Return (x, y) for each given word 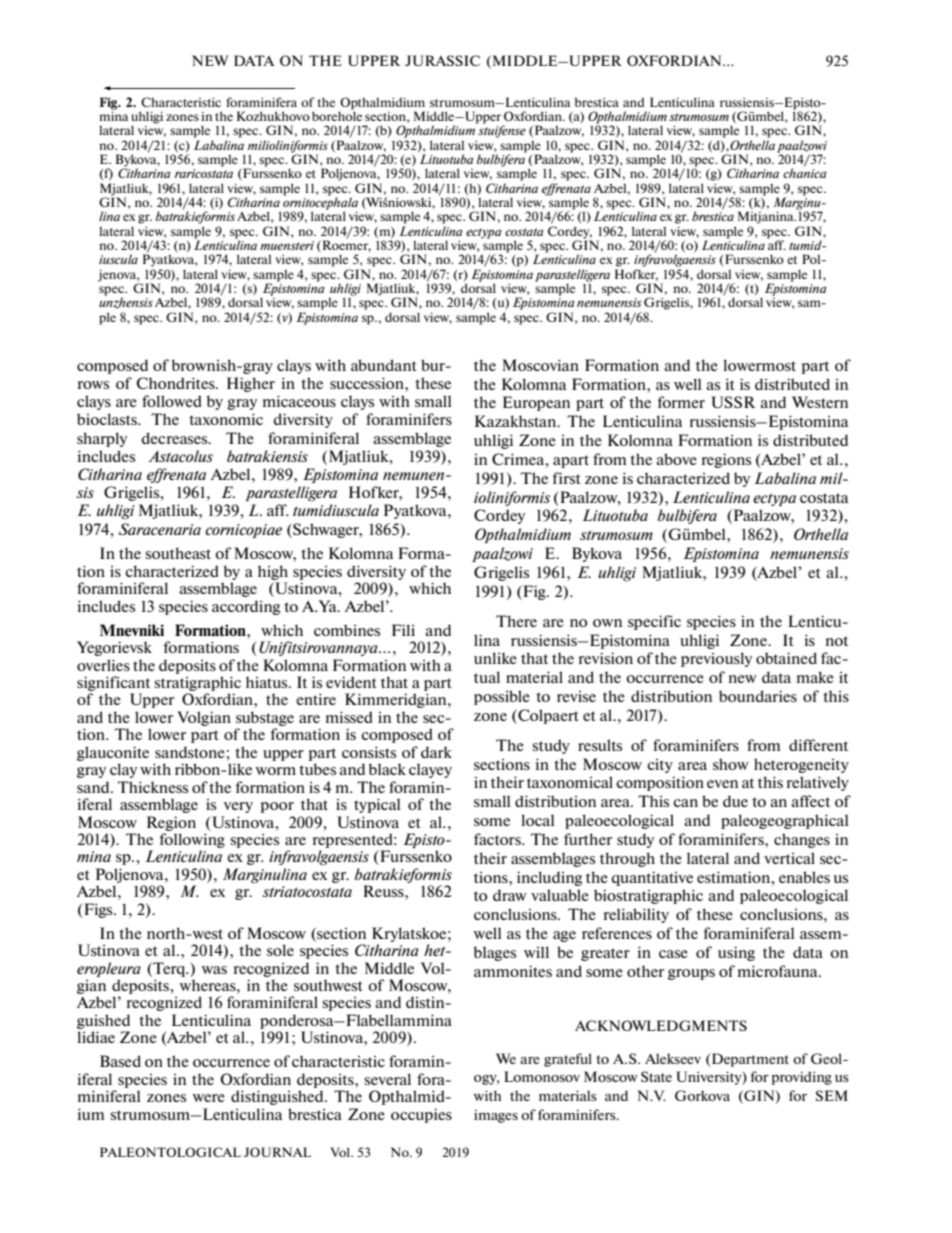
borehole (337, 115)
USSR (733, 402)
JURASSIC (442, 60)
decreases (175, 438)
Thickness (153, 787)
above (676, 459)
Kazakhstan (517, 421)
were (208, 1098)
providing (802, 1078)
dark (436, 752)
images (496, 1116)
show (731, 764)
